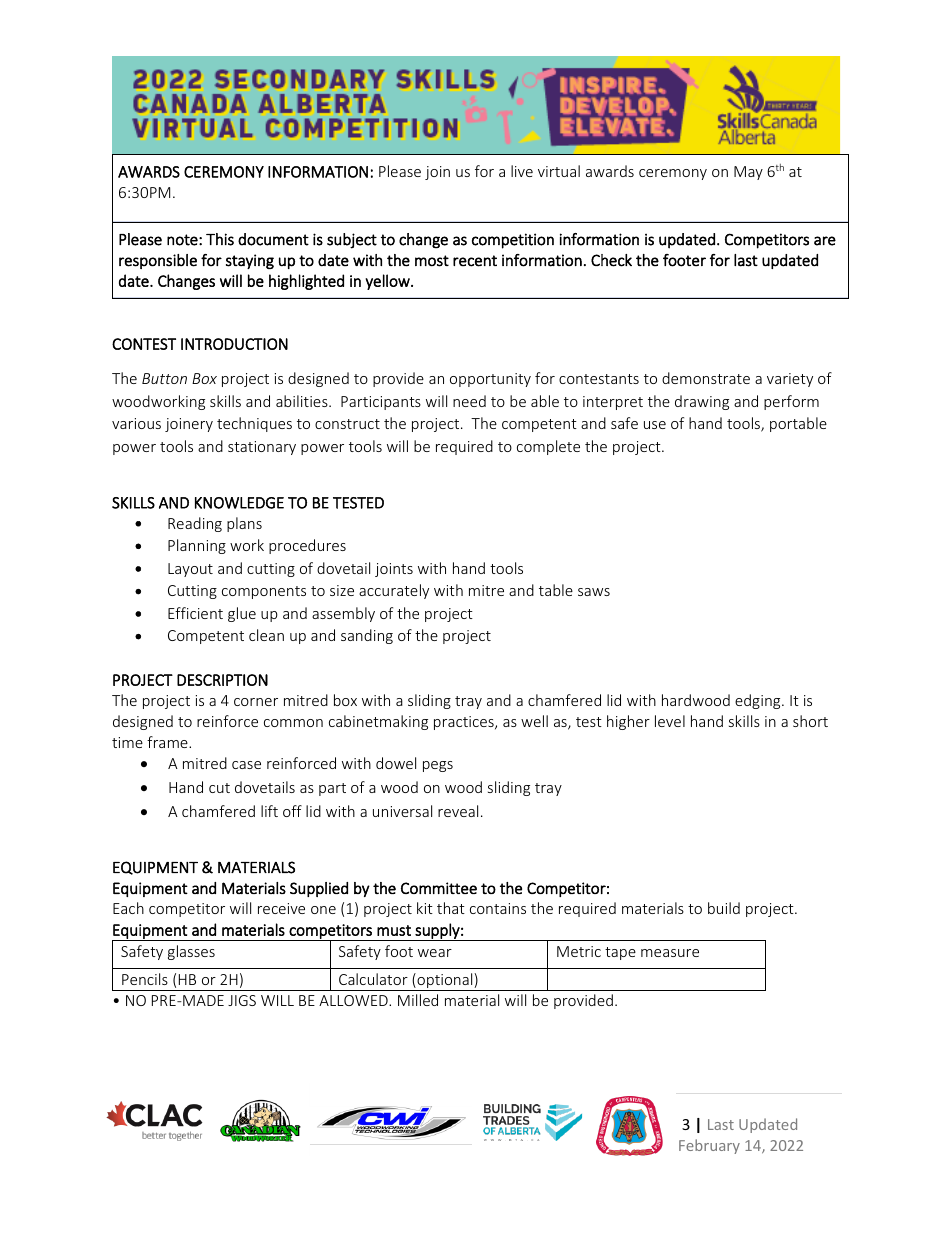 Image resolution: width=952 pixels, height=1233 pixels. What do you see at coordinates (418, 1000) in the image?
I see `Milled` at bounding box center [418, 1000].
